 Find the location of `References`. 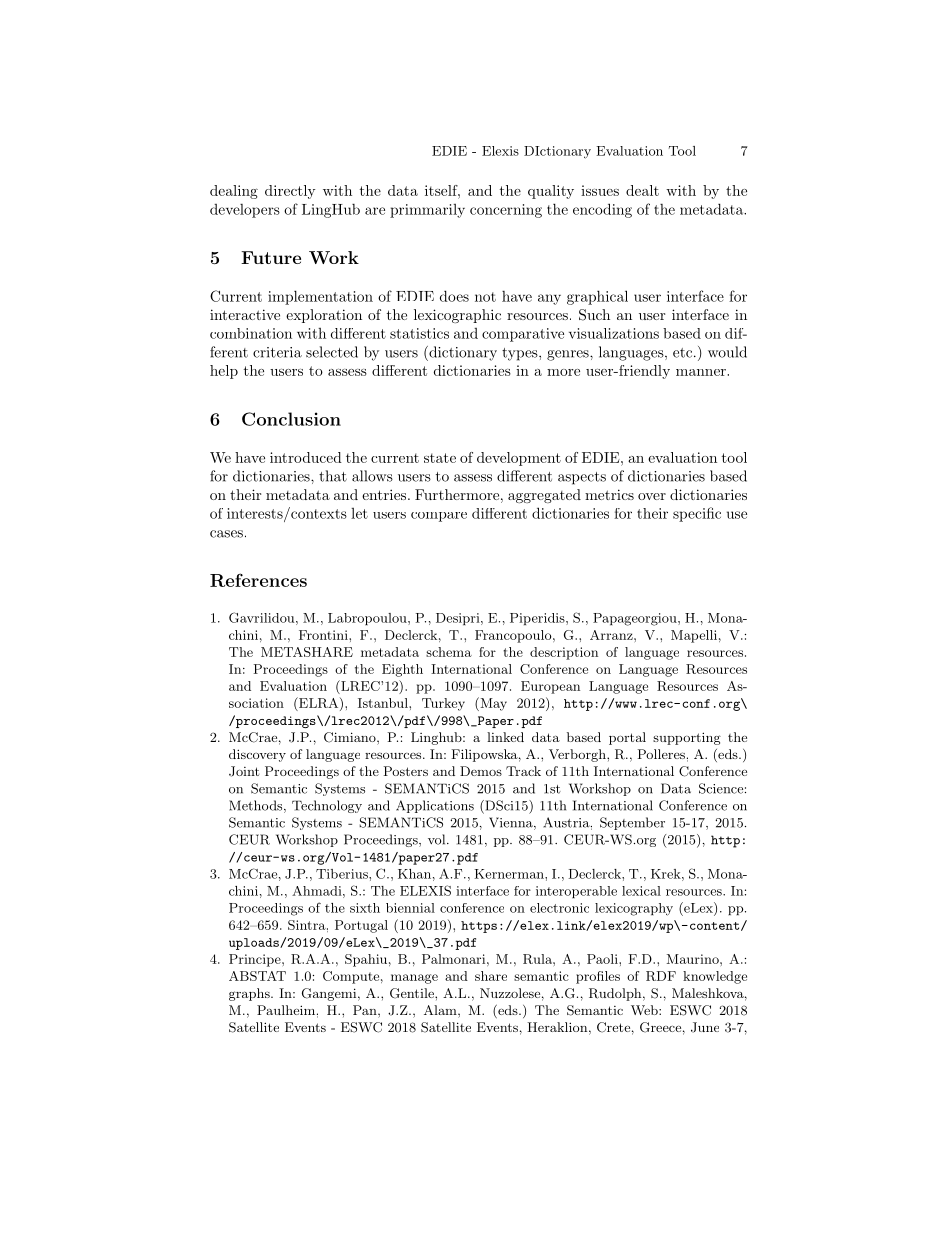

References is located at coordinates (258, 580).
